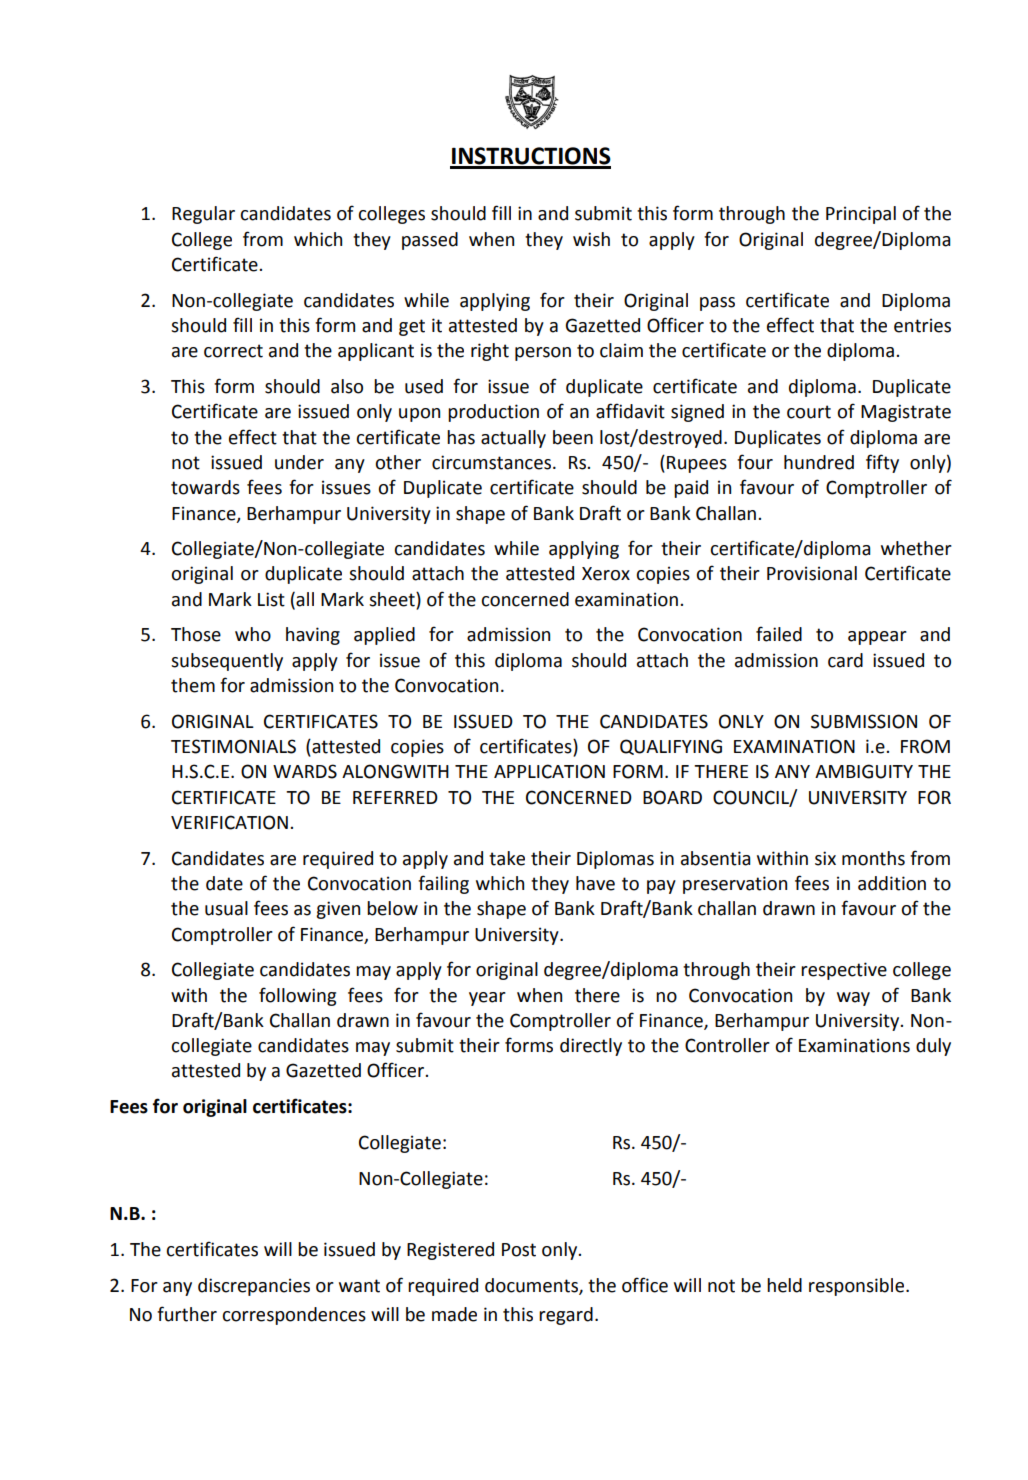  What do you see at coordinates (595, 883) in the screenshot?
I see `have` at bounding box center [595, 883].
